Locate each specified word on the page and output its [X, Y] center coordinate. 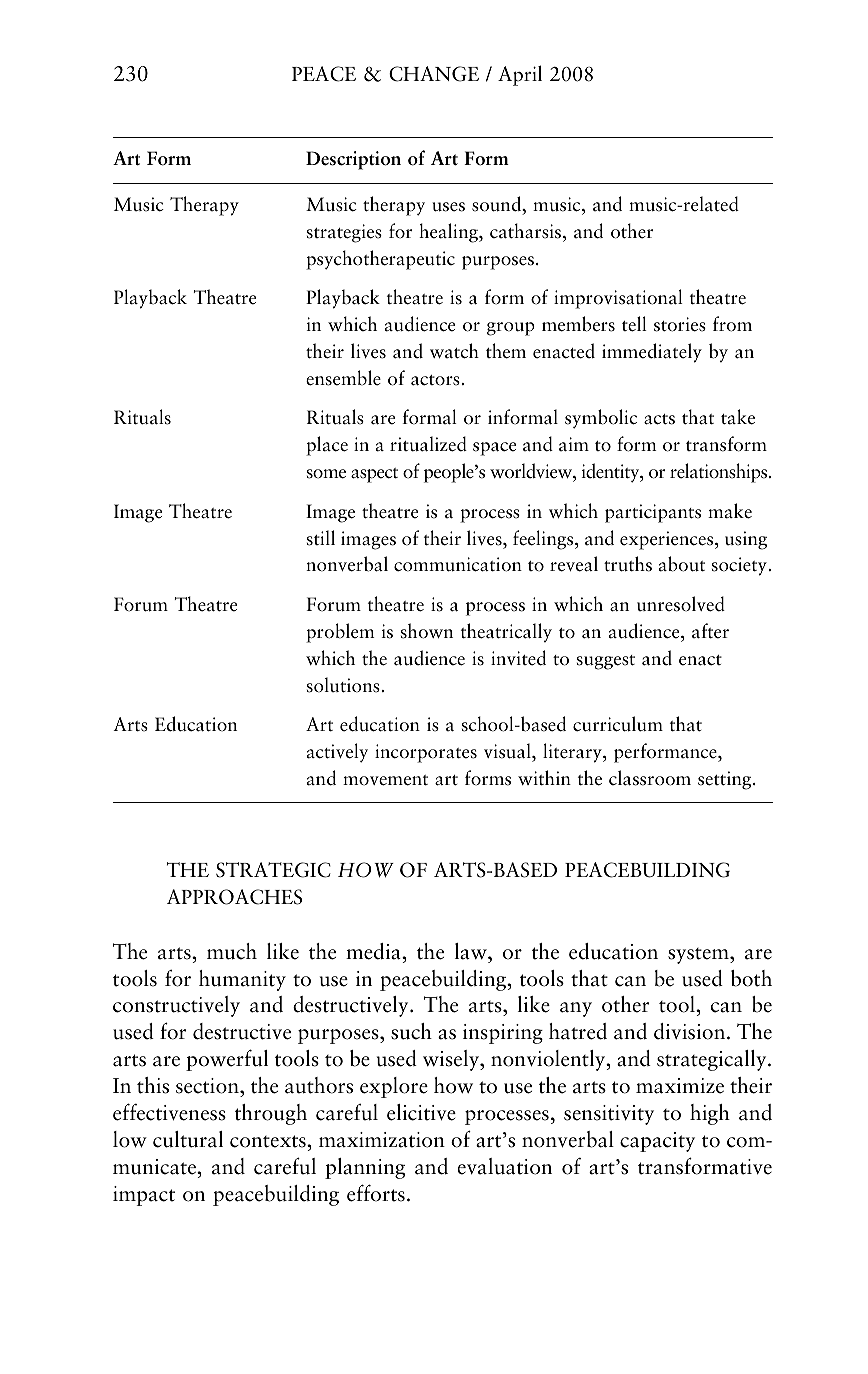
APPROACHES [234, 897]
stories [680, 324]
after [710, 631]
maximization [382, 1140]
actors [435, 380]
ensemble [343, 378]
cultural [188, 1139]
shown [427, 631]
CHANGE [434, 74]
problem [340, 633]
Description [353, 160]
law [472, 951]
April [520, 75]
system [699, 956]
